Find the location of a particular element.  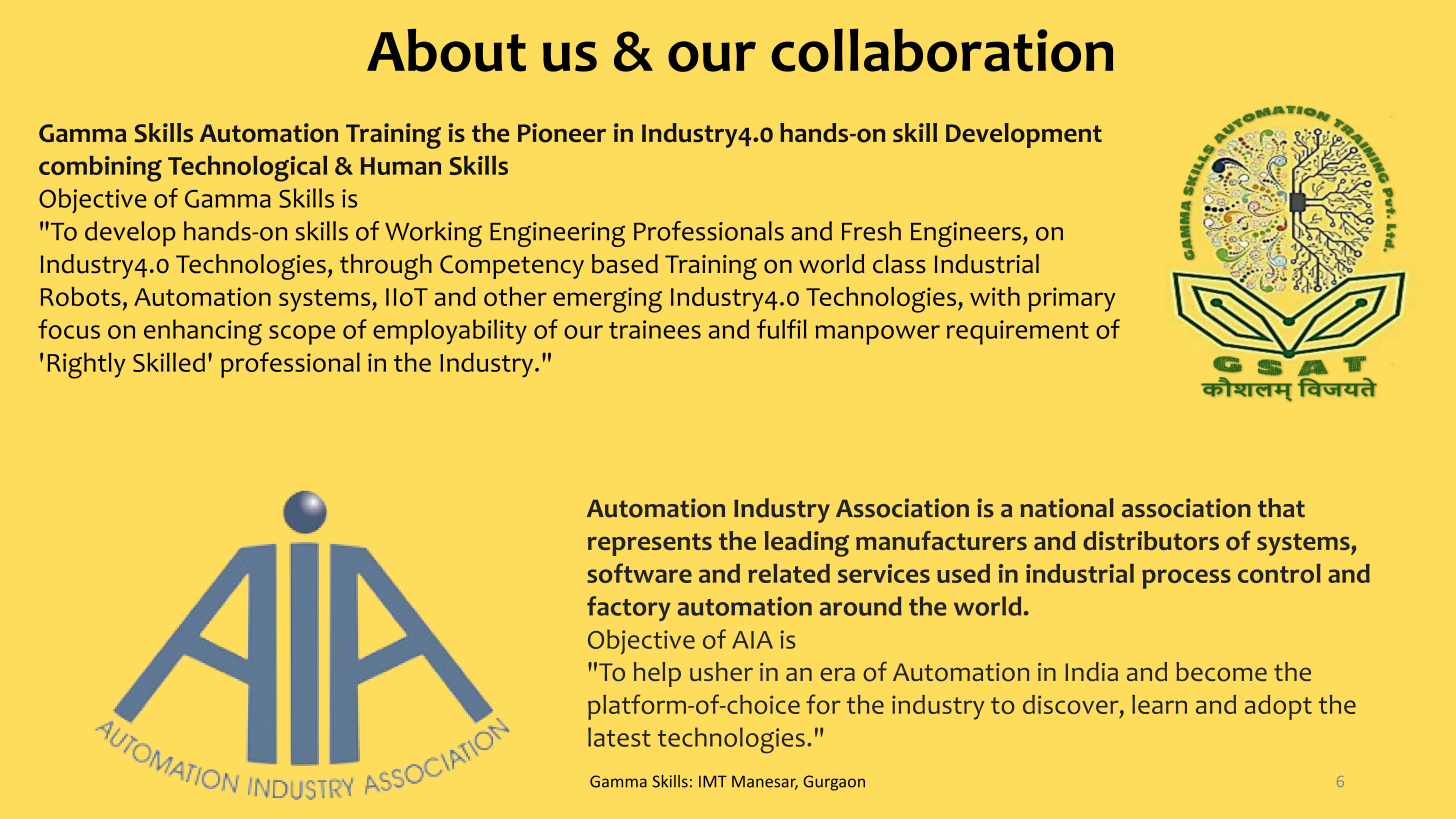

collaboration is located at coordinates (942, 50).
